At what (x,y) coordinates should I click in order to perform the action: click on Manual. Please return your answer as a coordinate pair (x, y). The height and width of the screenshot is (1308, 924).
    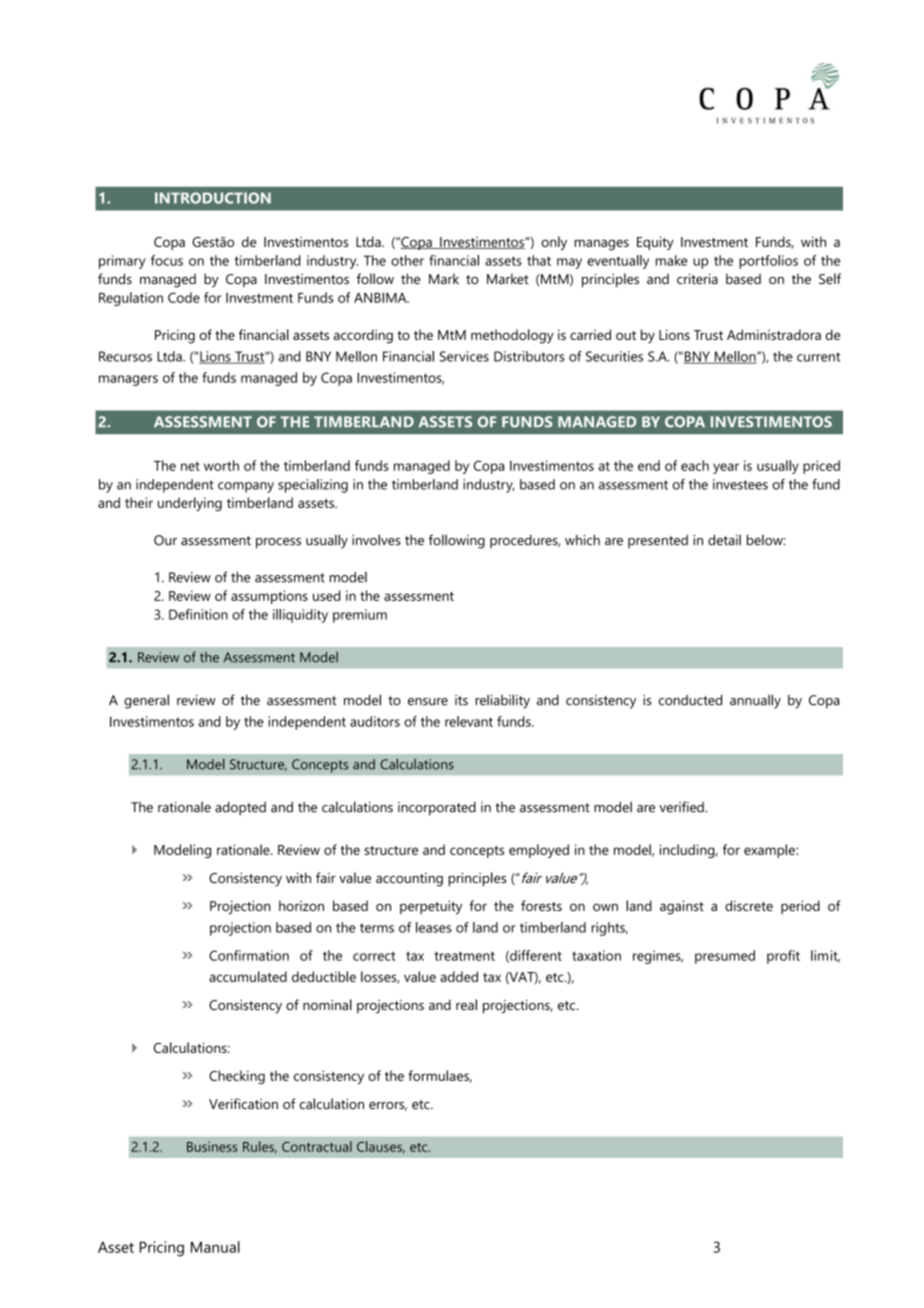
    Looking at the image, I should click on (215, 1247).
